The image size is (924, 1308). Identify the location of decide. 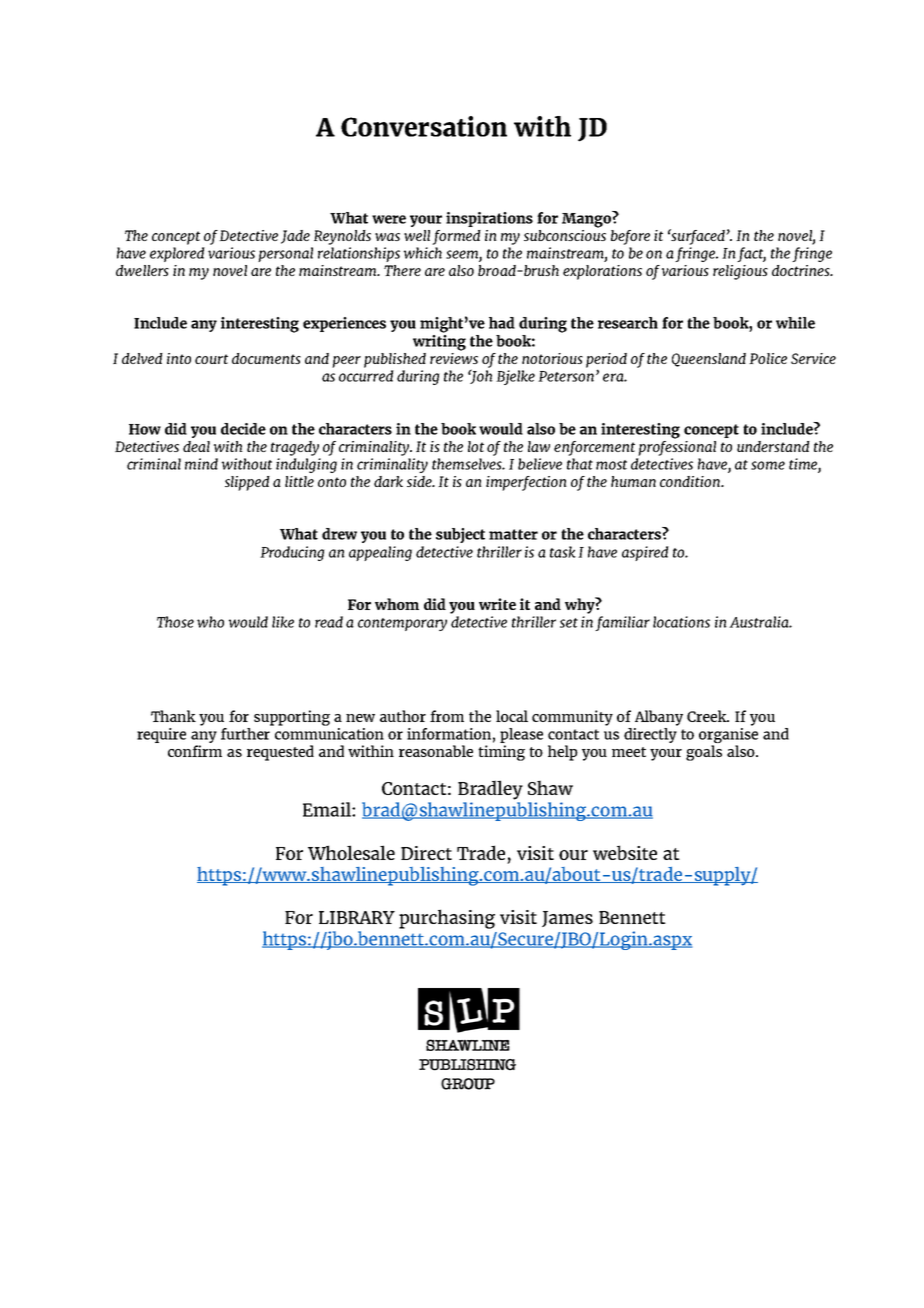
(243, 429).
